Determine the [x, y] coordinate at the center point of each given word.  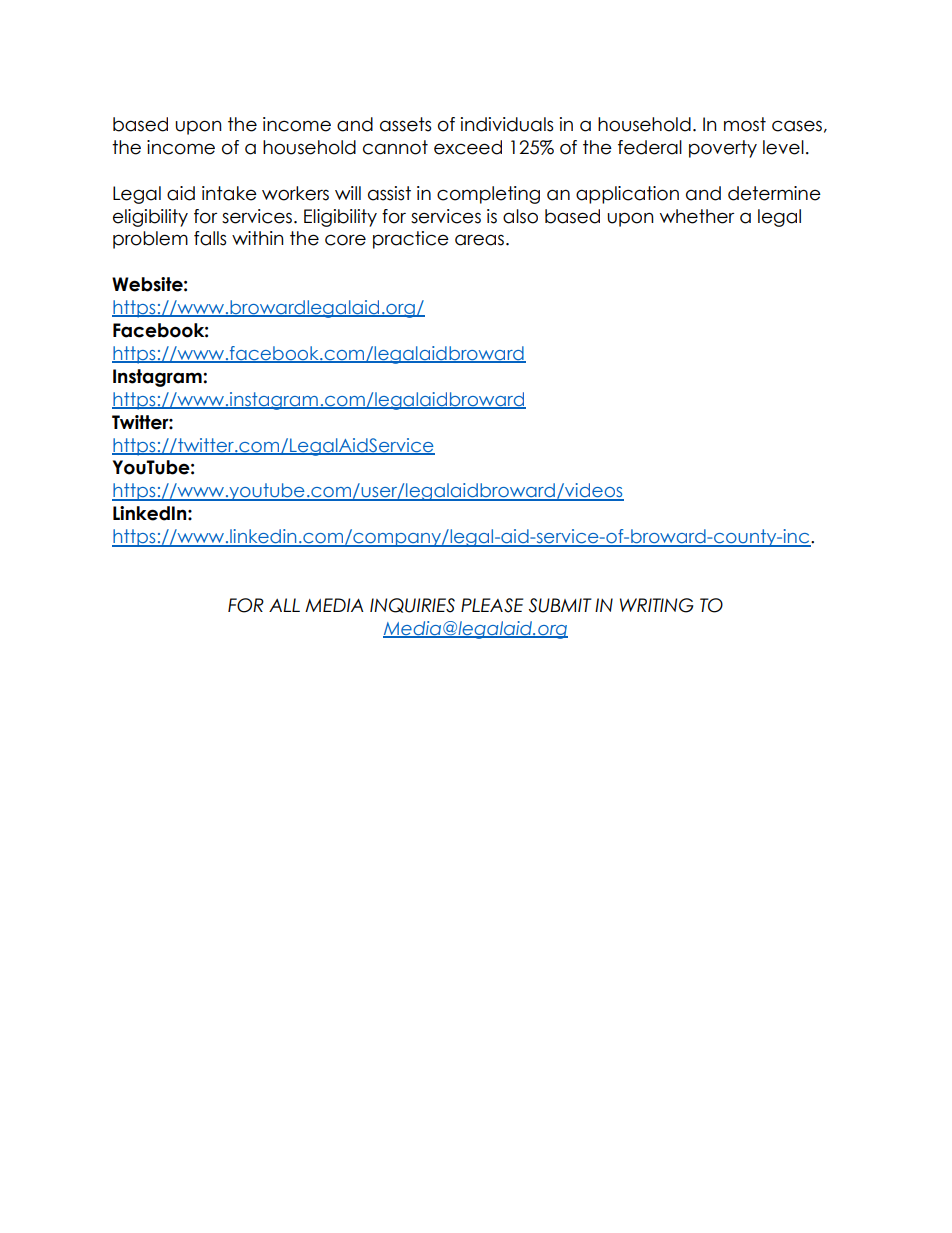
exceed [468, 147]
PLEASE [492, 605]
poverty [723, 149]
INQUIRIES [412, 605]
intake [229, 193]
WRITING [657, 605]
